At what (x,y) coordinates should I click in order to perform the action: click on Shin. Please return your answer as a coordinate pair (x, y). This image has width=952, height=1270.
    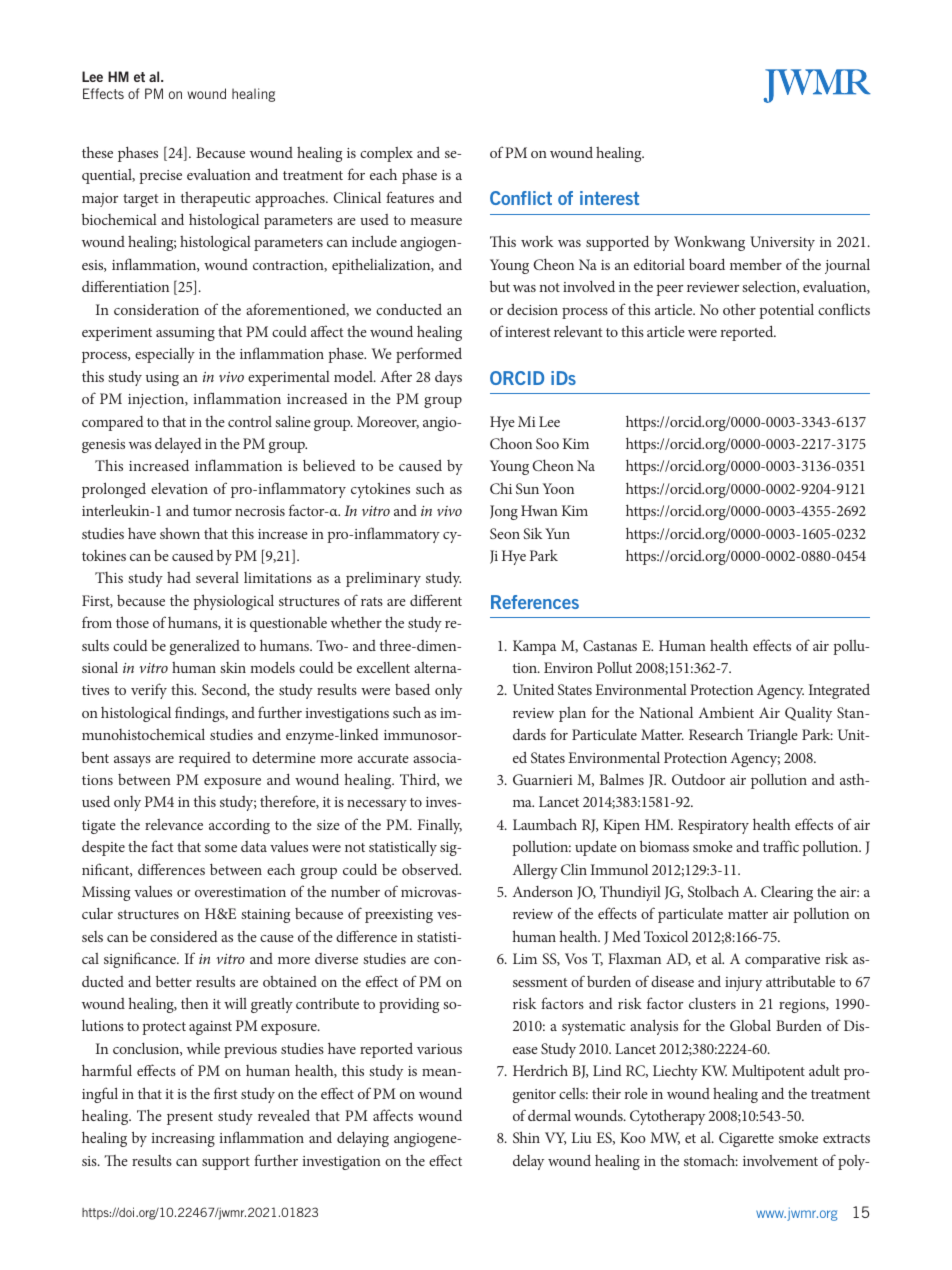
    Looking at the image, I should click on (526, 1137).
